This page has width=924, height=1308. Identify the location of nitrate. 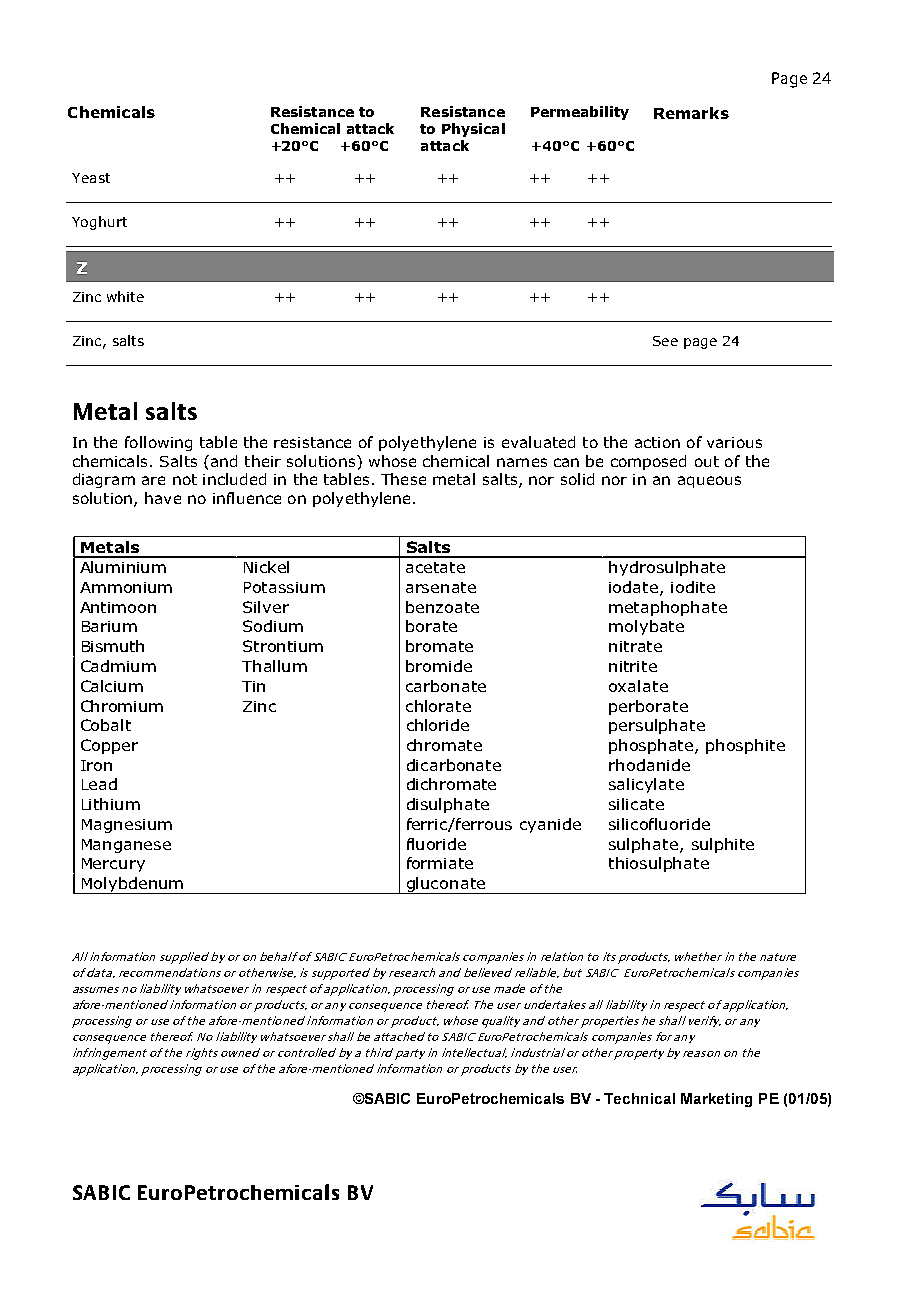
(635, 646).
